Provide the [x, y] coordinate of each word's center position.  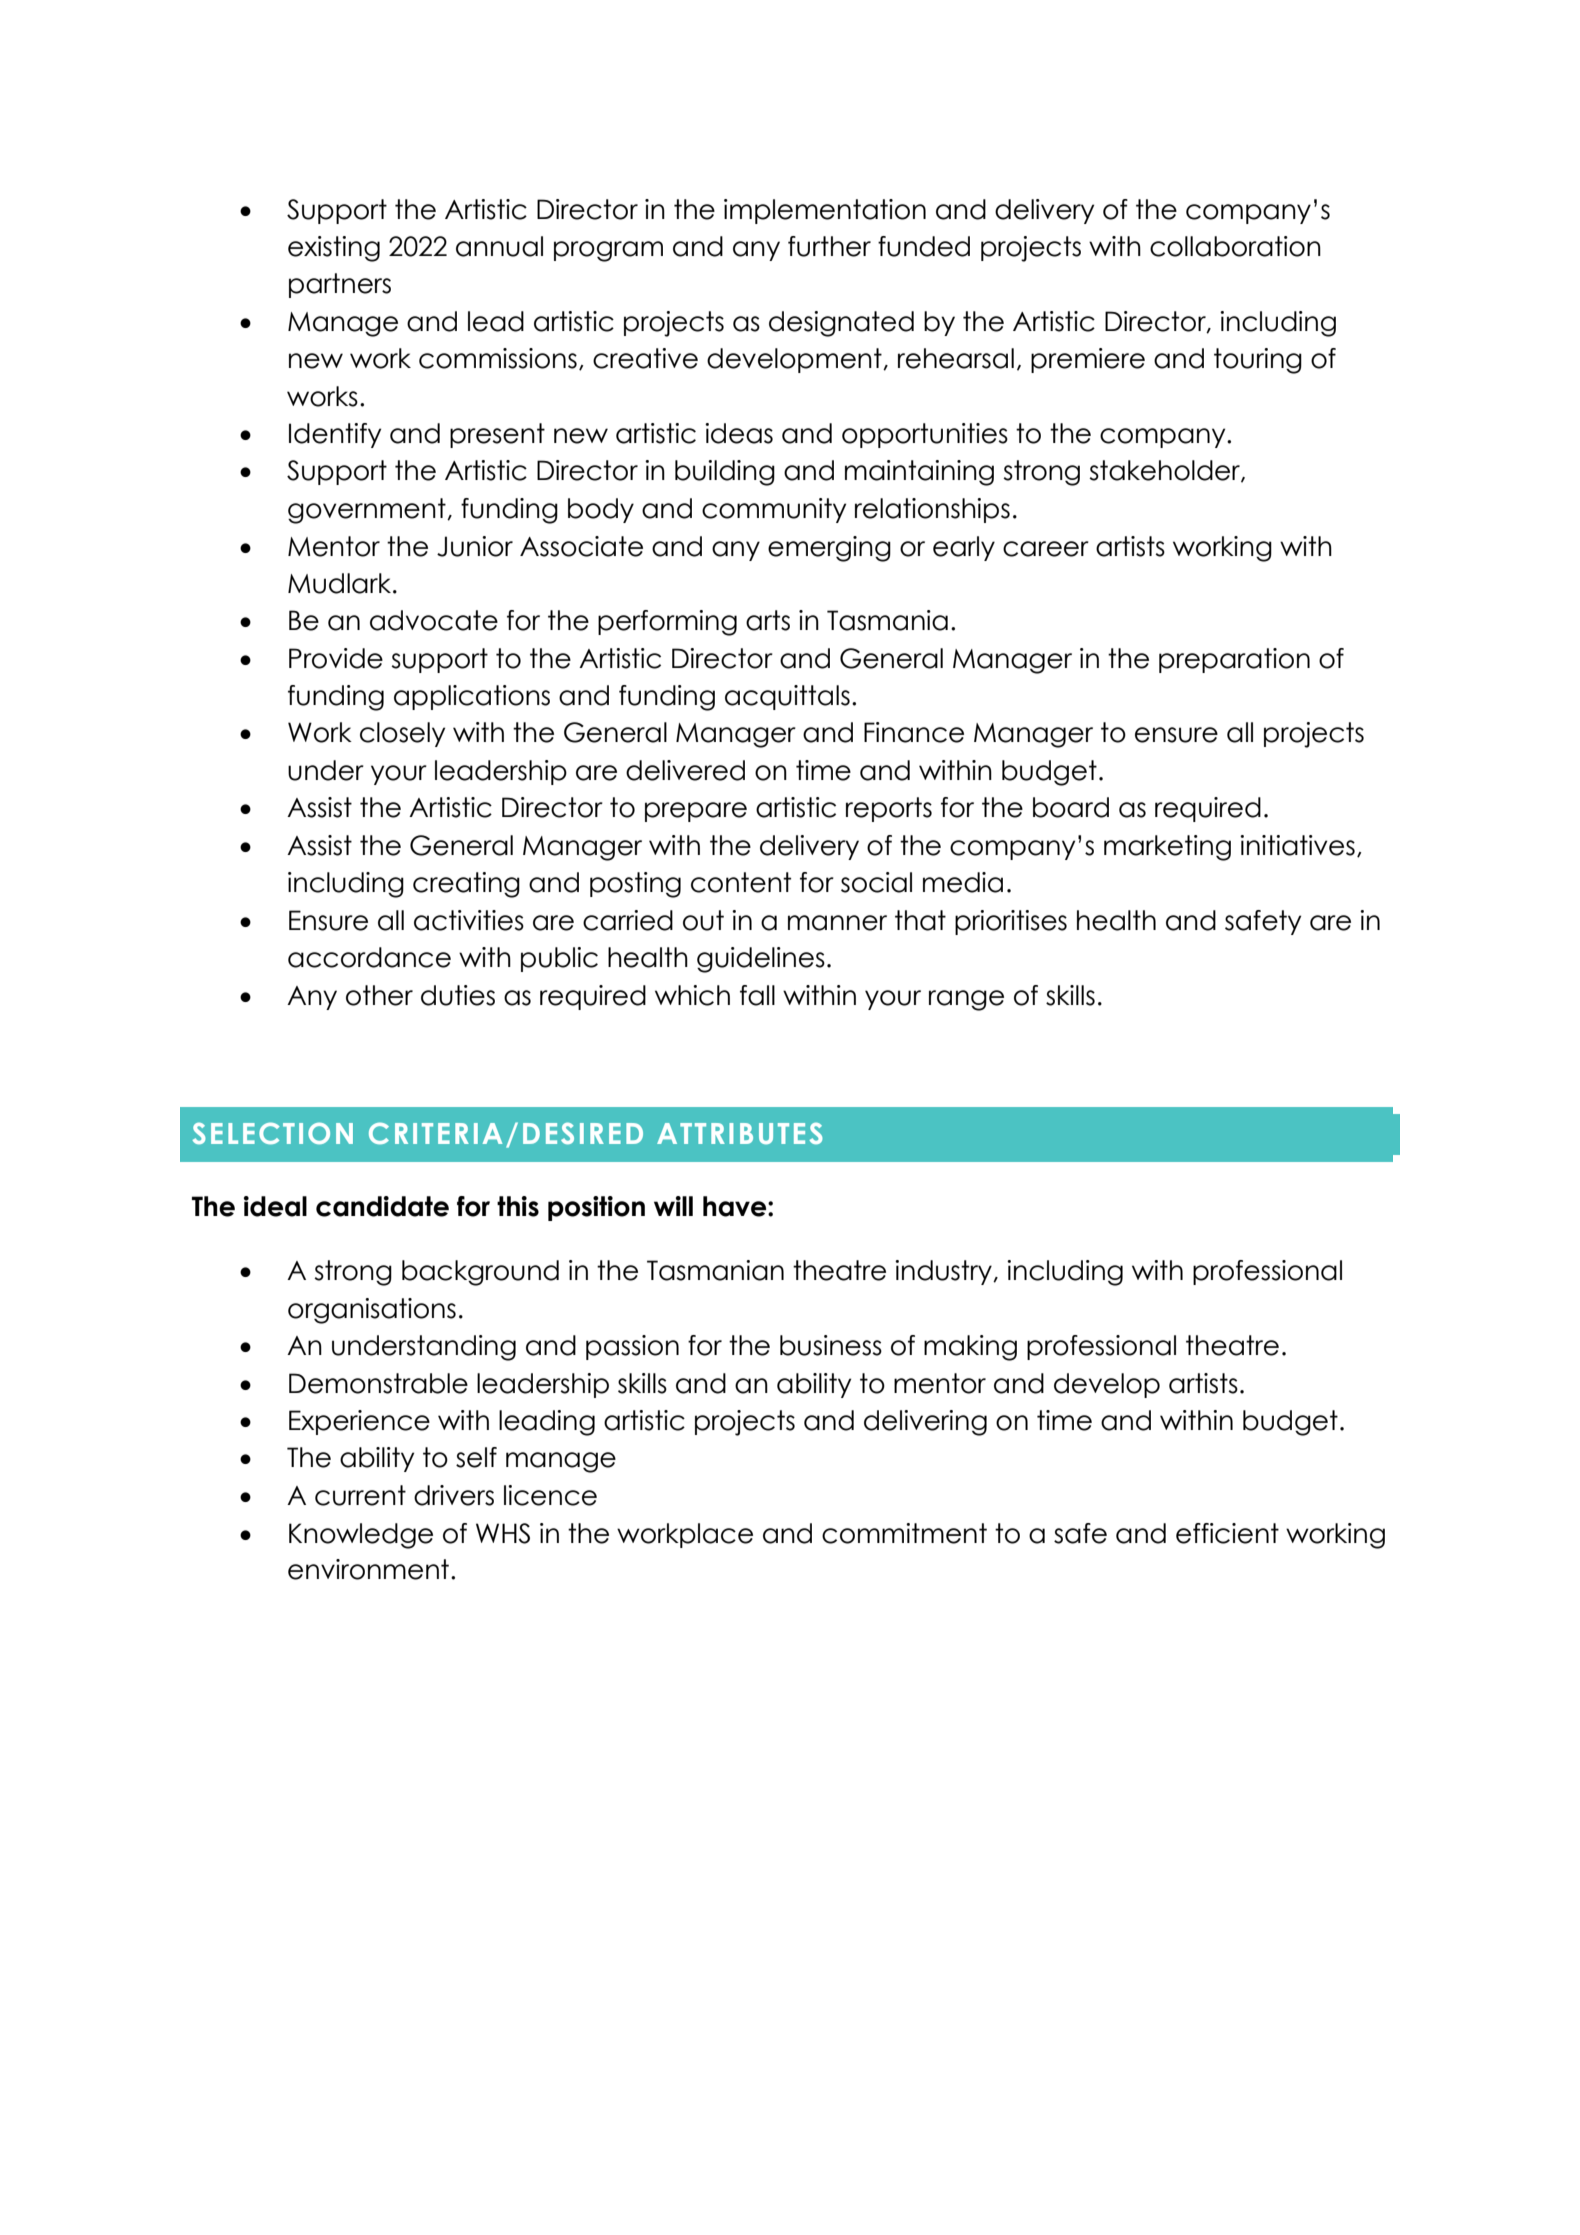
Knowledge [361, 1536]
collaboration [1235, 246]
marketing [1167, 848]
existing [334, 249]
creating [466, 885]
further [829, 246]
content [741, 882]
